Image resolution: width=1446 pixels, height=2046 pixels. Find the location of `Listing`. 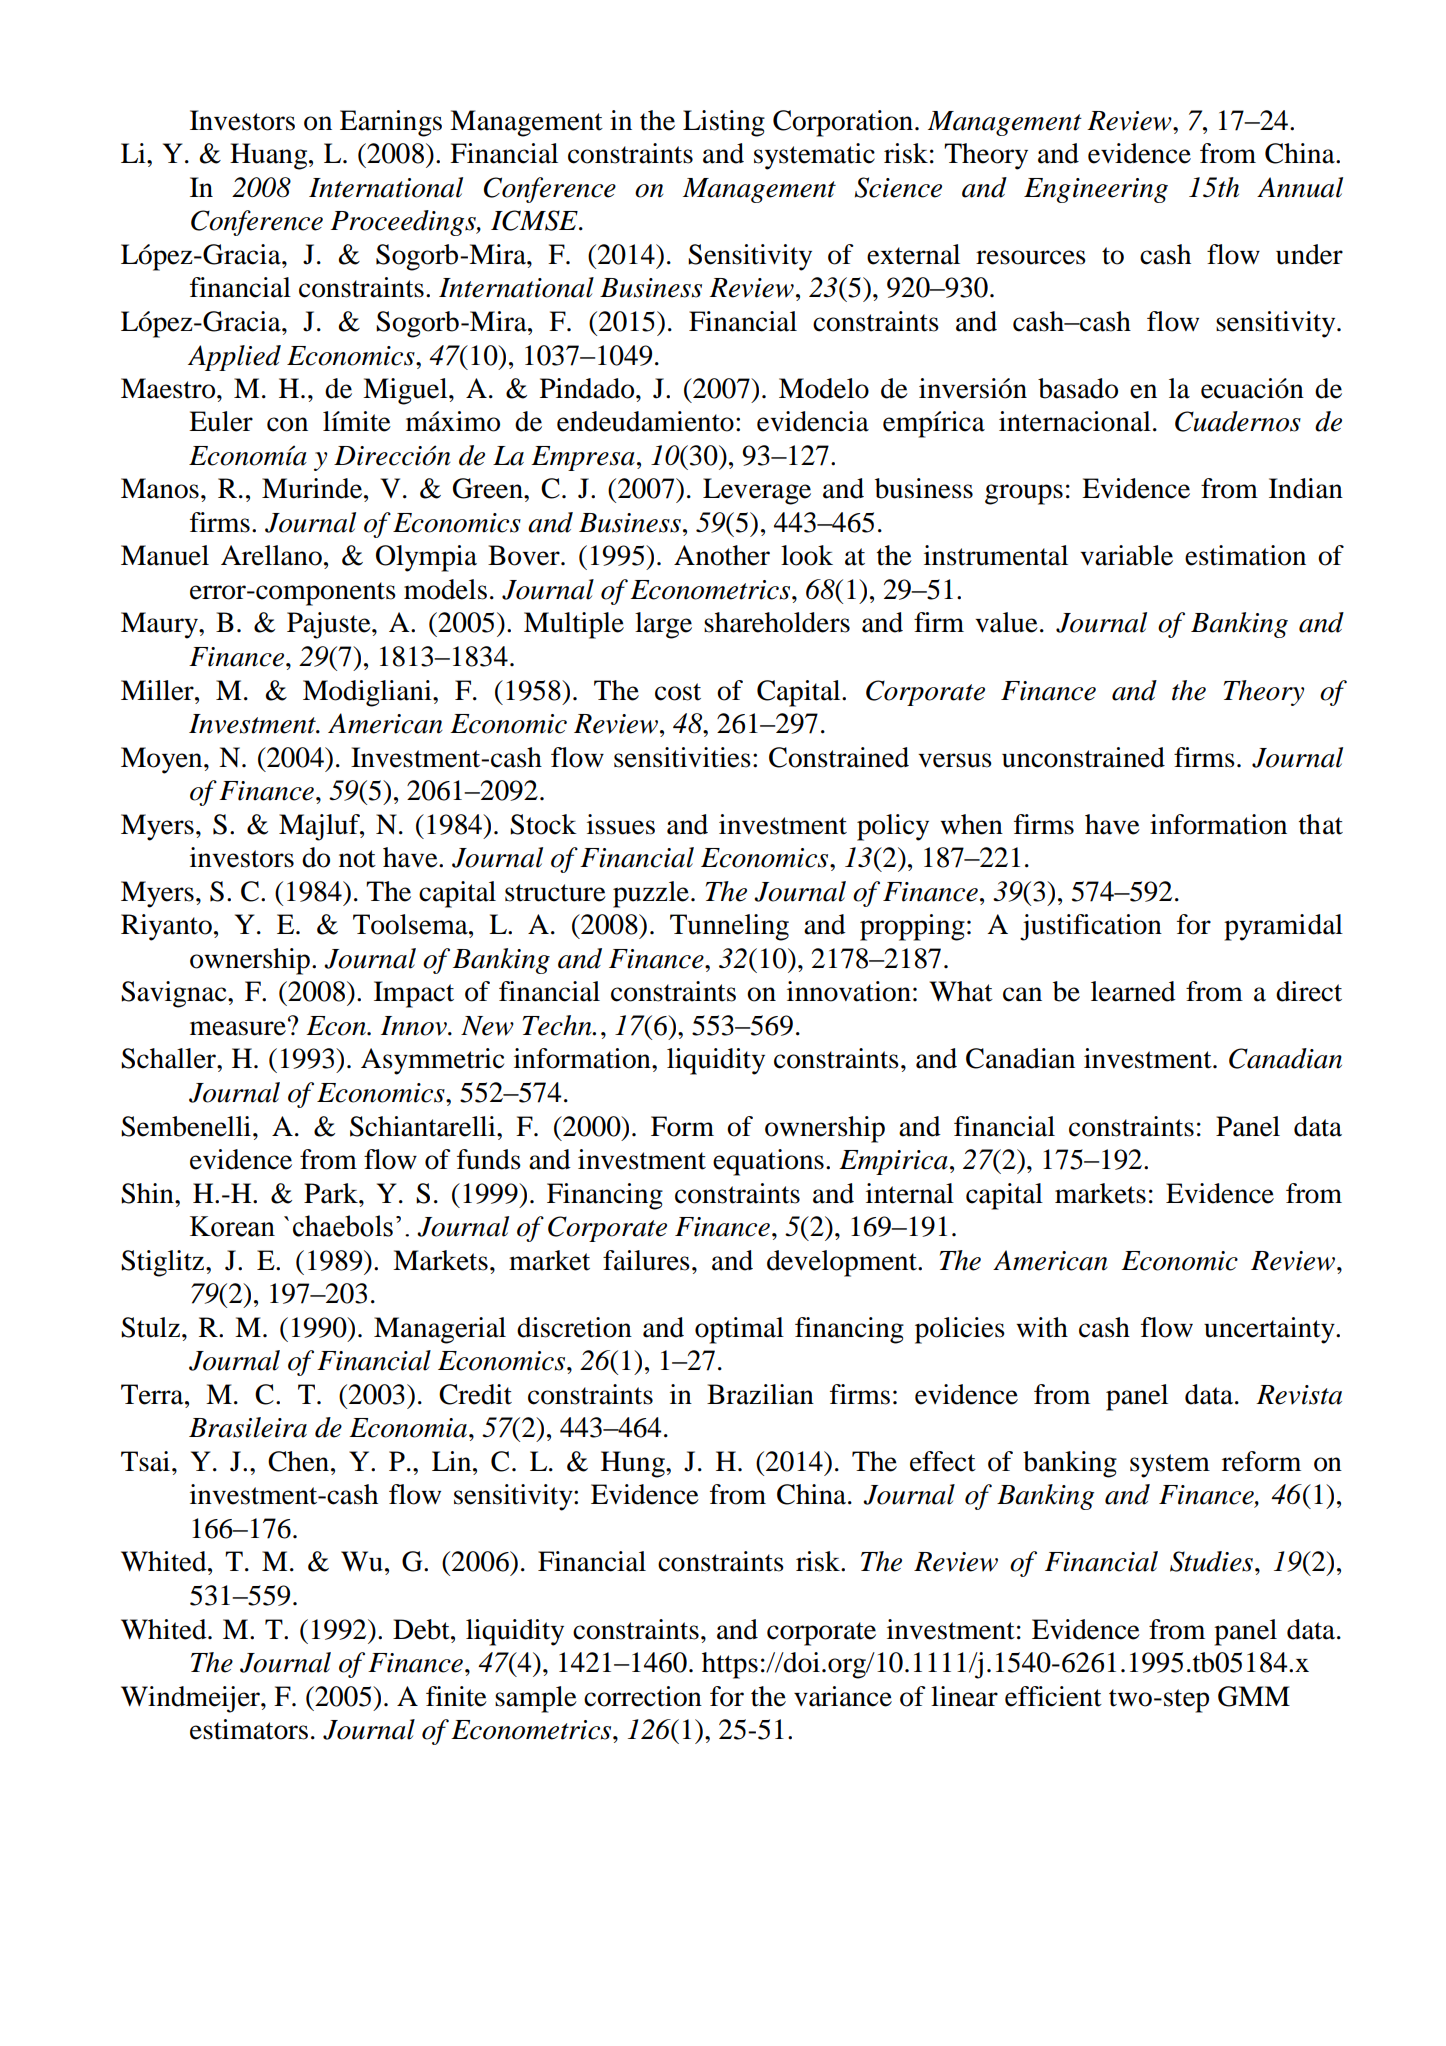

Listing is located at coordinates (724, 123).
